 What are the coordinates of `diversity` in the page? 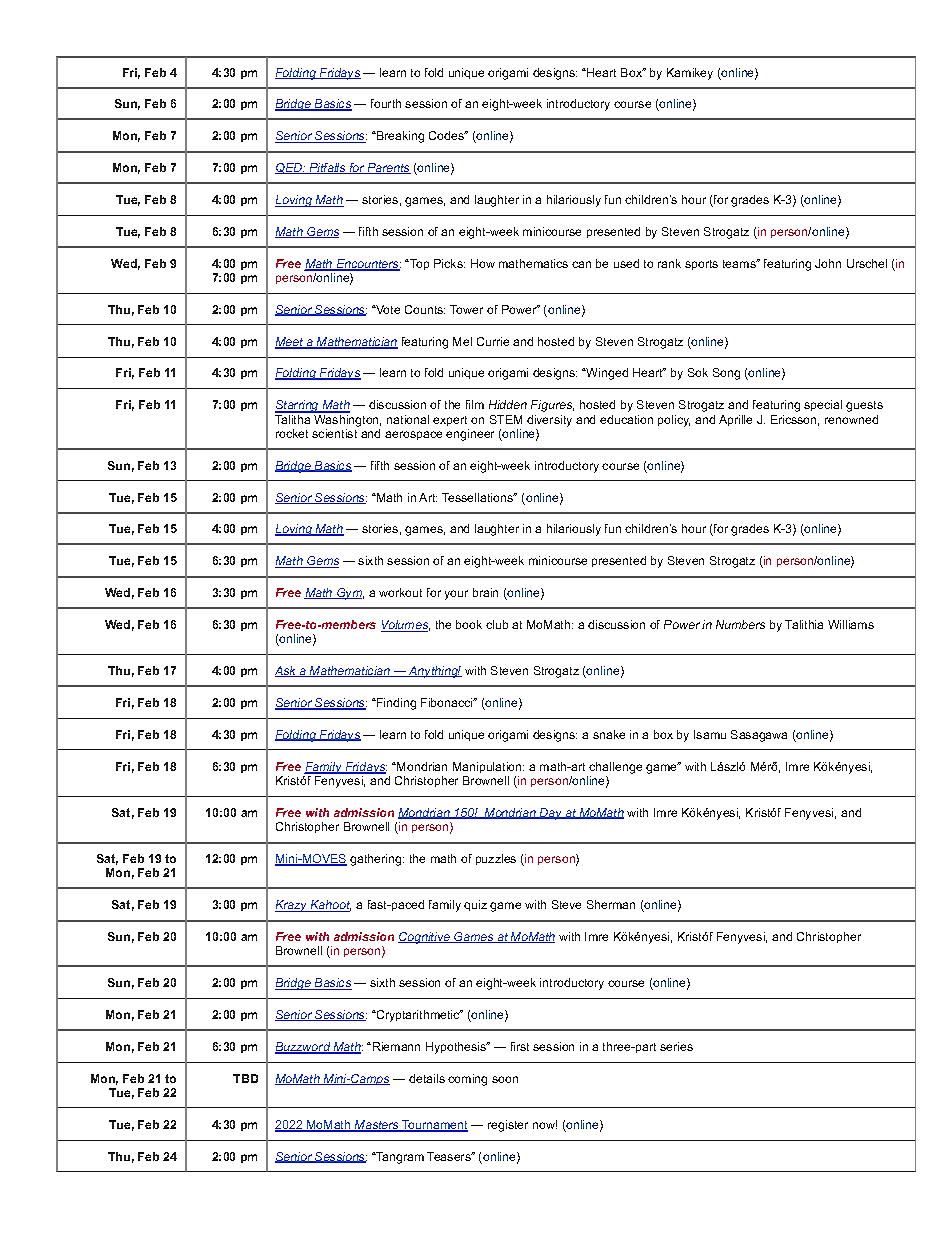 It's located at (549, 421).
